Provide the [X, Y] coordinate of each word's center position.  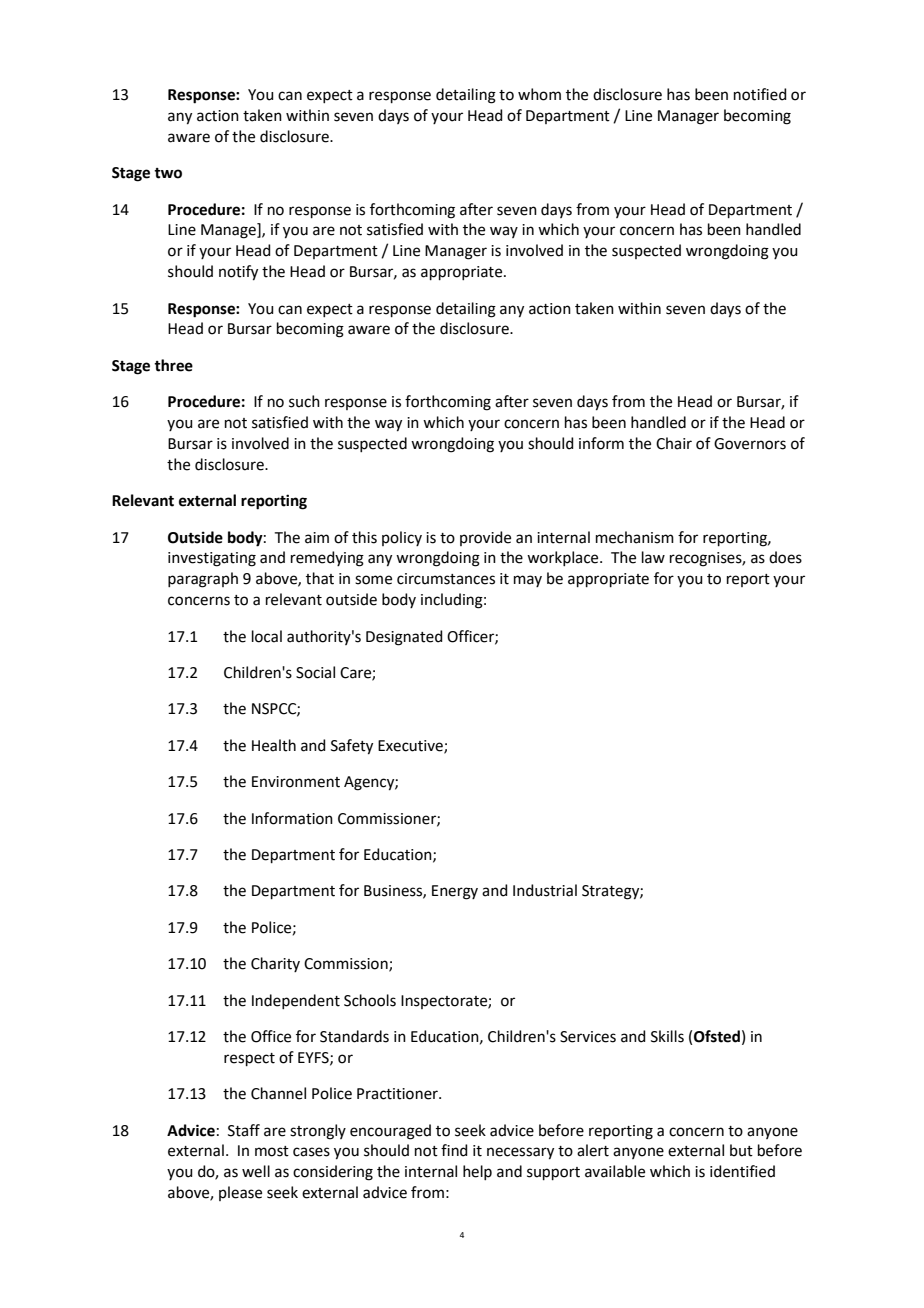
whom [539, 94]
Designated [404, 638]
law [653, 557]
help [477, 1172]
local [267, 636]
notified [760, 94]
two [168, 173]
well [256, 1171]
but [741, 1150]
